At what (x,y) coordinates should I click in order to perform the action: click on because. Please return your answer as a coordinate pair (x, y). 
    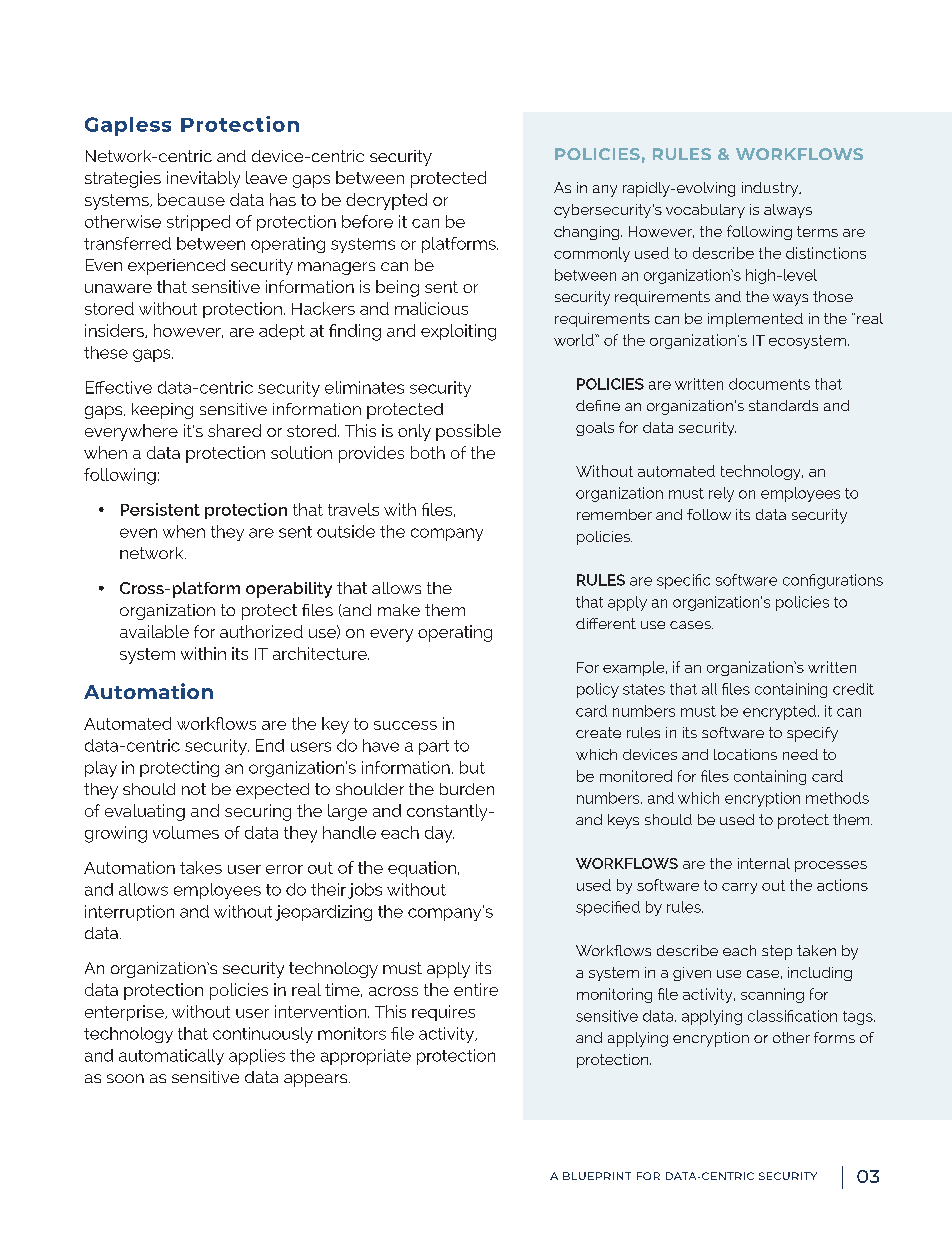
    Looking at the image, I should click on (191, 199).
